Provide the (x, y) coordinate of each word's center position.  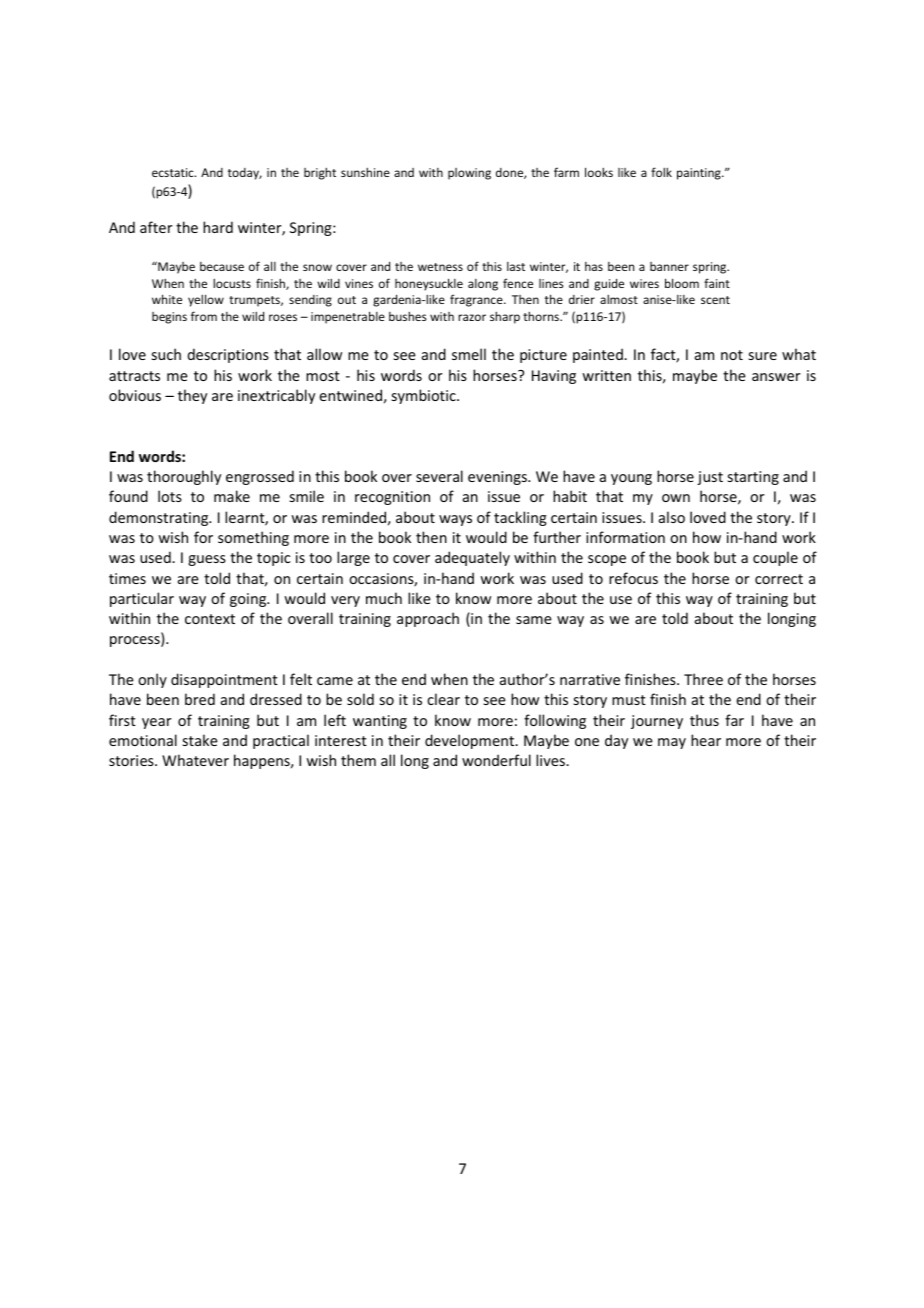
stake (200, 740)
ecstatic (174, 172)
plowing (469, 174)
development (471, 741)
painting (700, 174)
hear (706, 740)
